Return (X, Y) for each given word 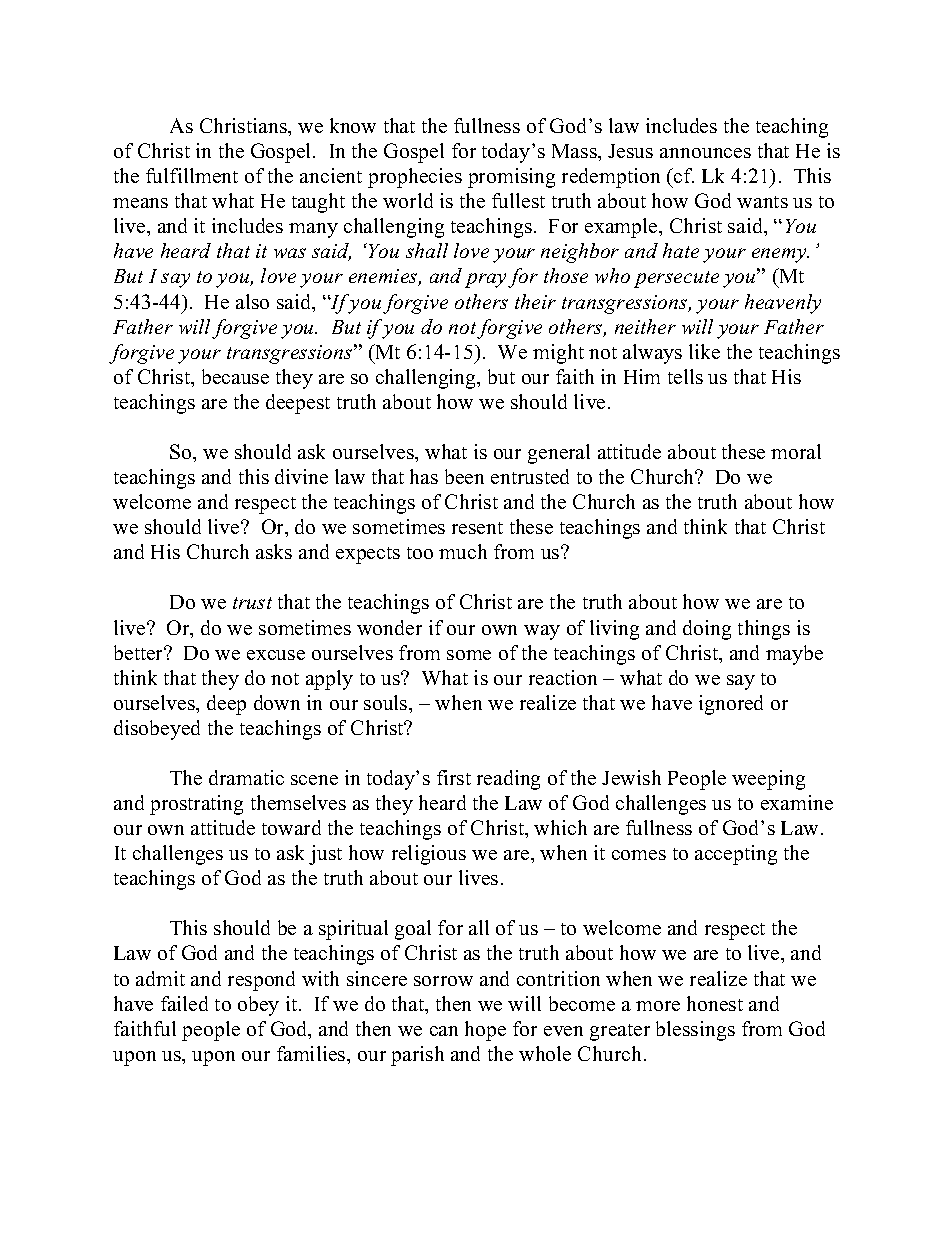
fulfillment (192, 175)
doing (707, 630)
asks (274, 551)
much (463, 551)
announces (705, 153)
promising (511, 178)
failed (184, 1003)
